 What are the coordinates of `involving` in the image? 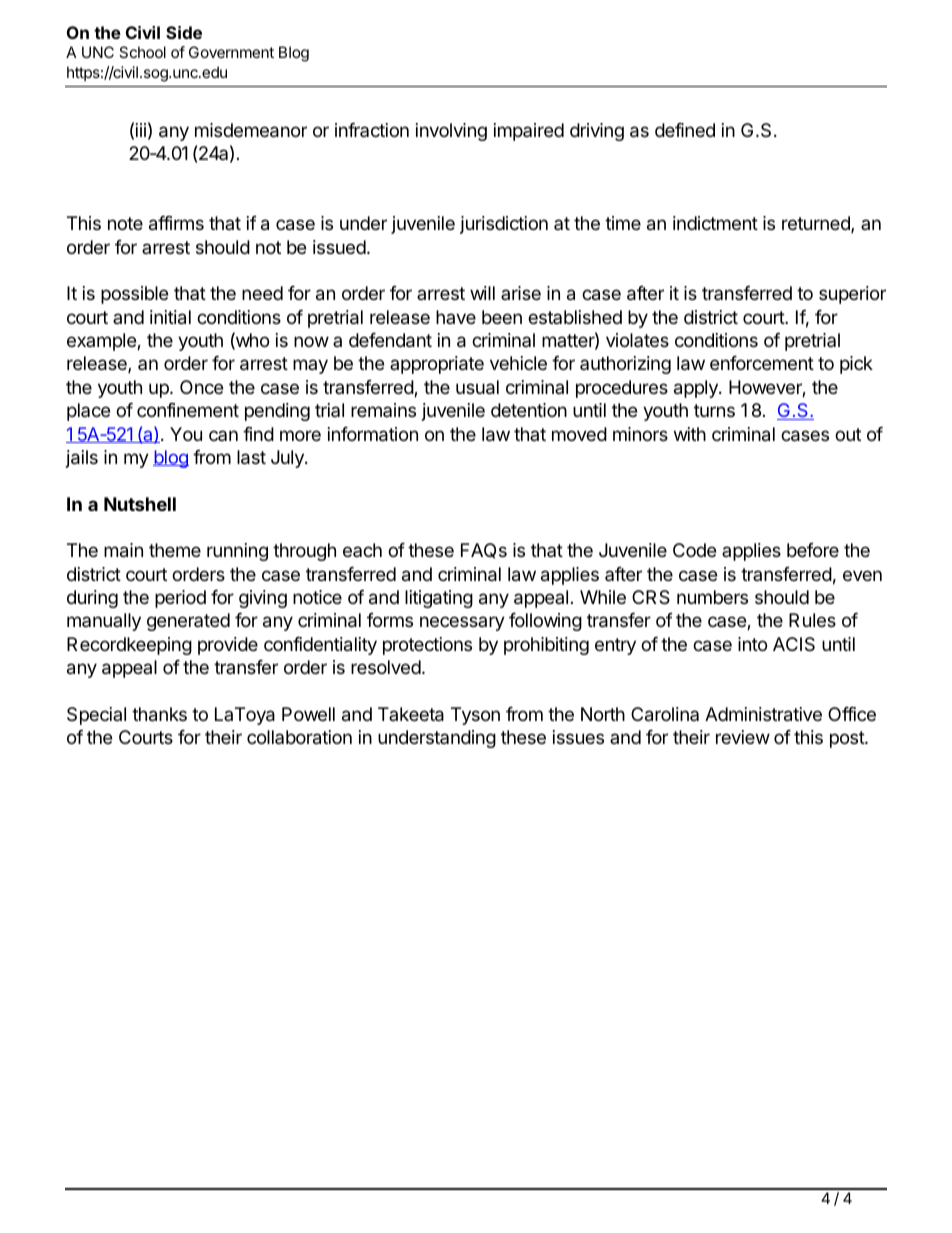 It's located at (451, 132).
